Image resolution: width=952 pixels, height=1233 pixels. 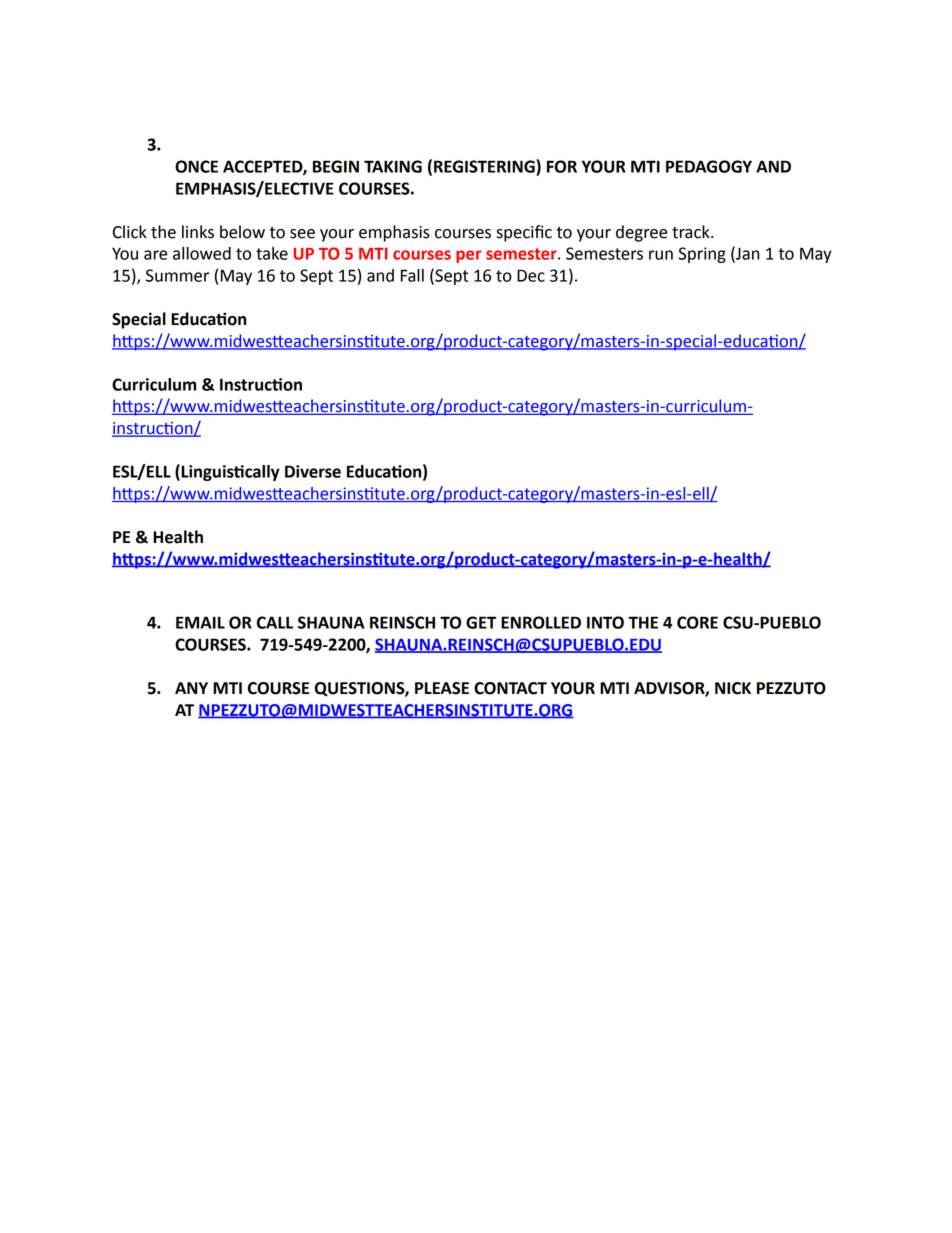 I want to click on GET, so click(x=481, y=622).
